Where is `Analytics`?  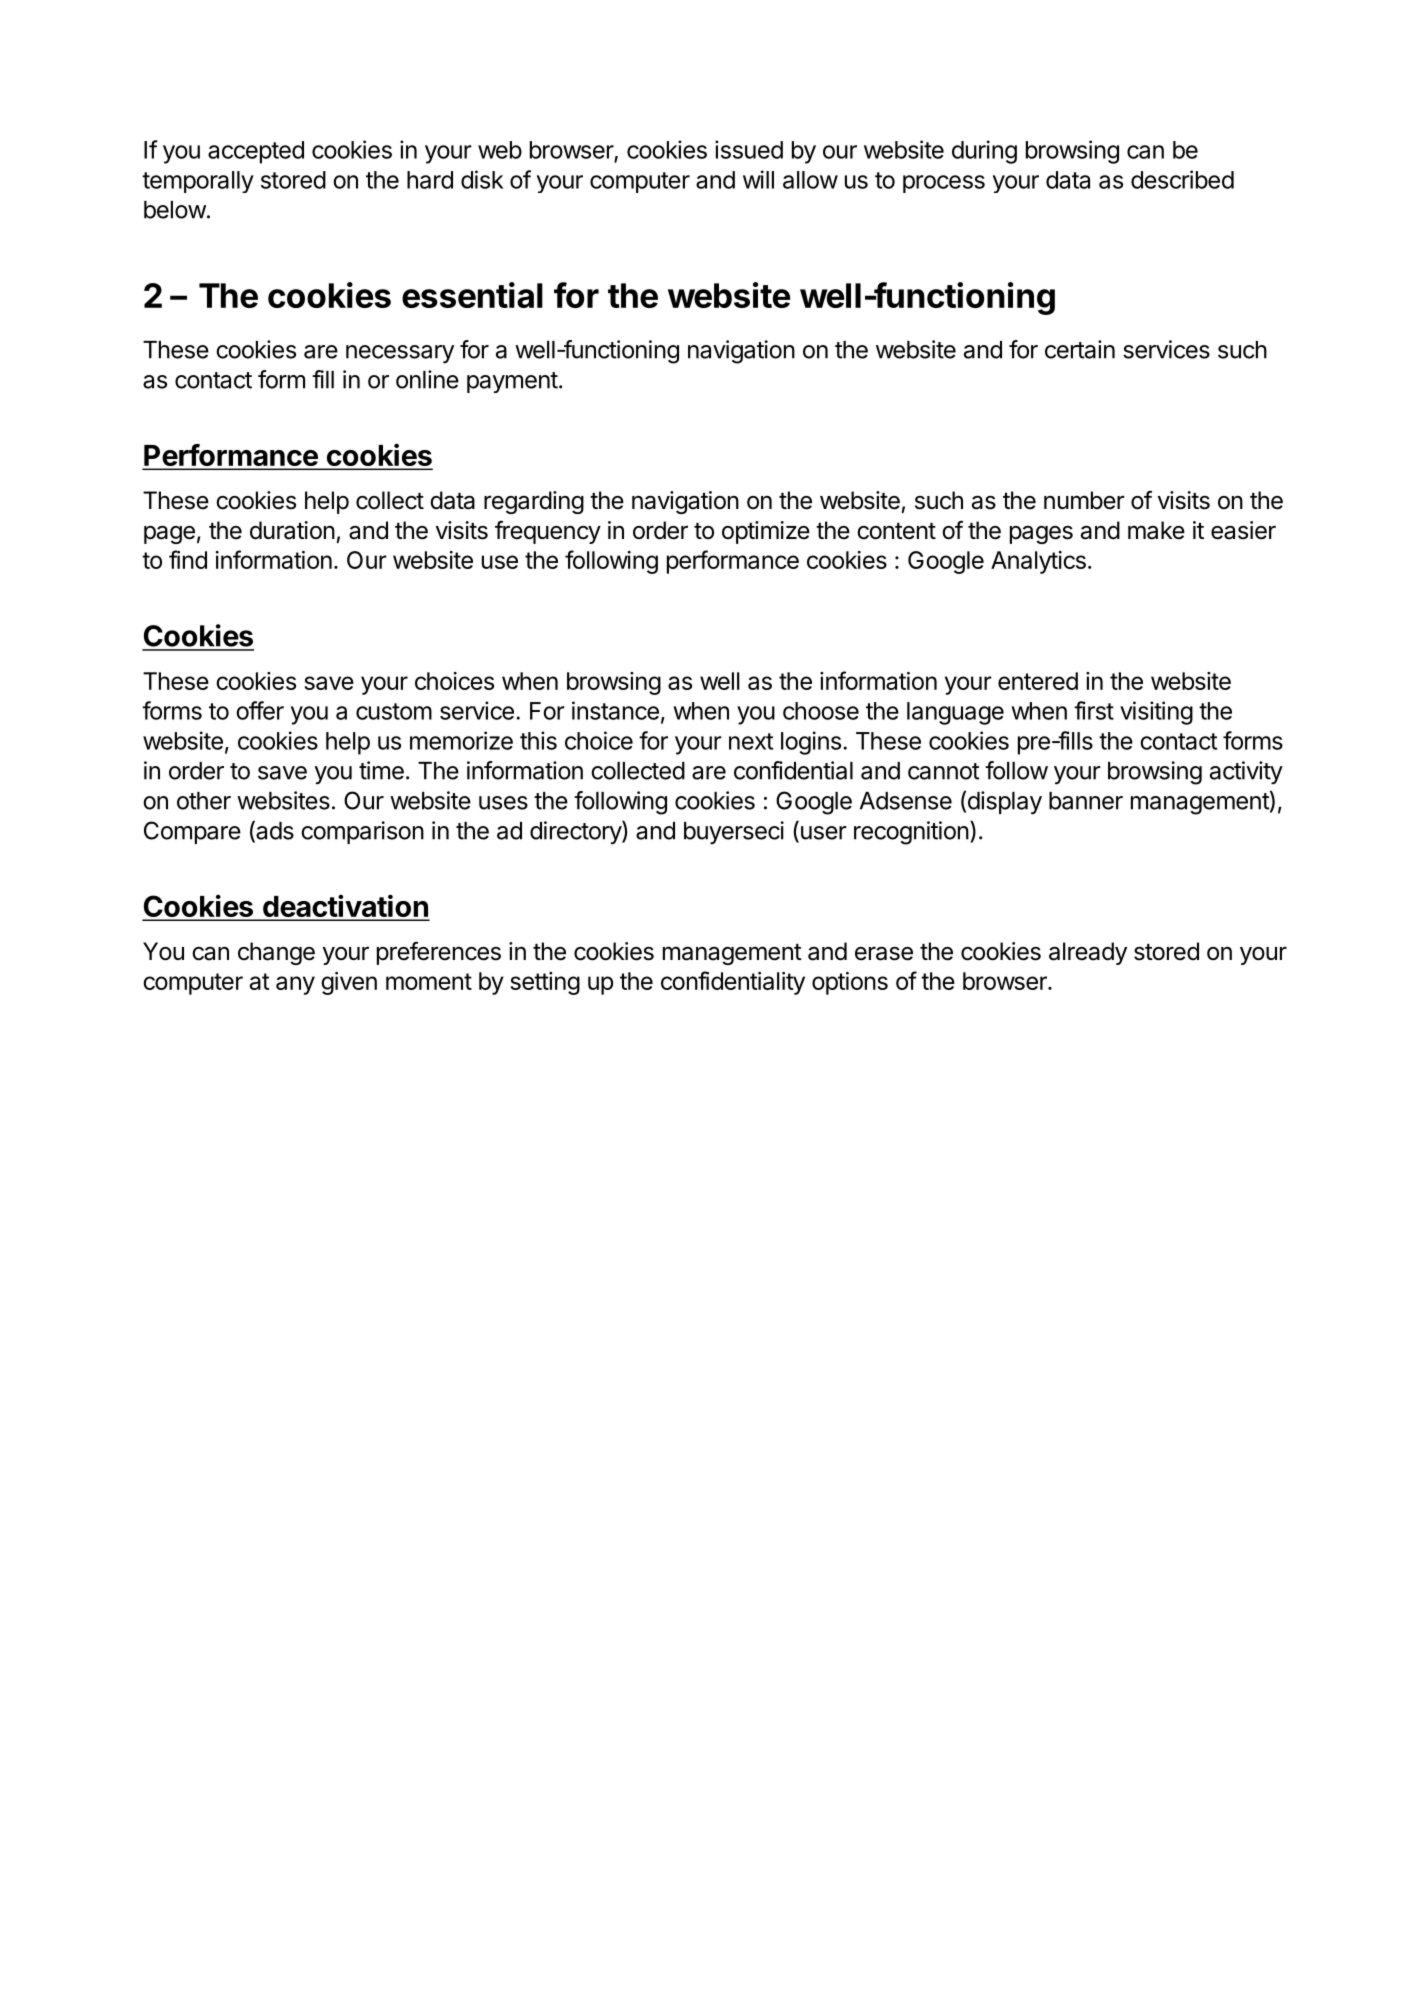
Analytics is located at coordinates (1038, 562).
